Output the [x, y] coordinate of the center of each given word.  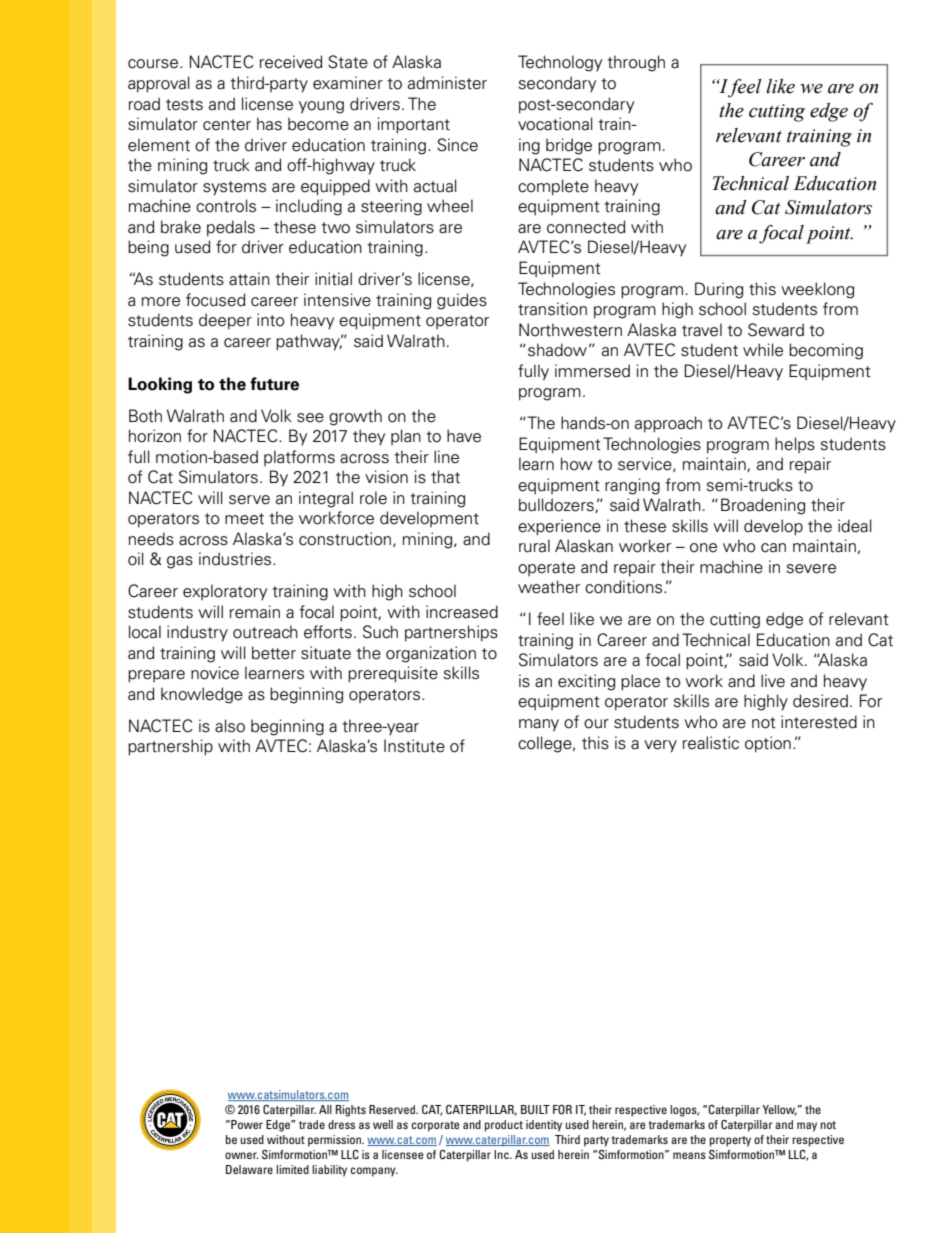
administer [447, 83]
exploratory [225, 592]
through [636, 63]
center [227, 125]
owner [241, 1155]
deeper [225, 321]
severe [811, 569]
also [230, 726]
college [546, 744]
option [768, 744]
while [763, 350]
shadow [557, 350]
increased [462, 612]
